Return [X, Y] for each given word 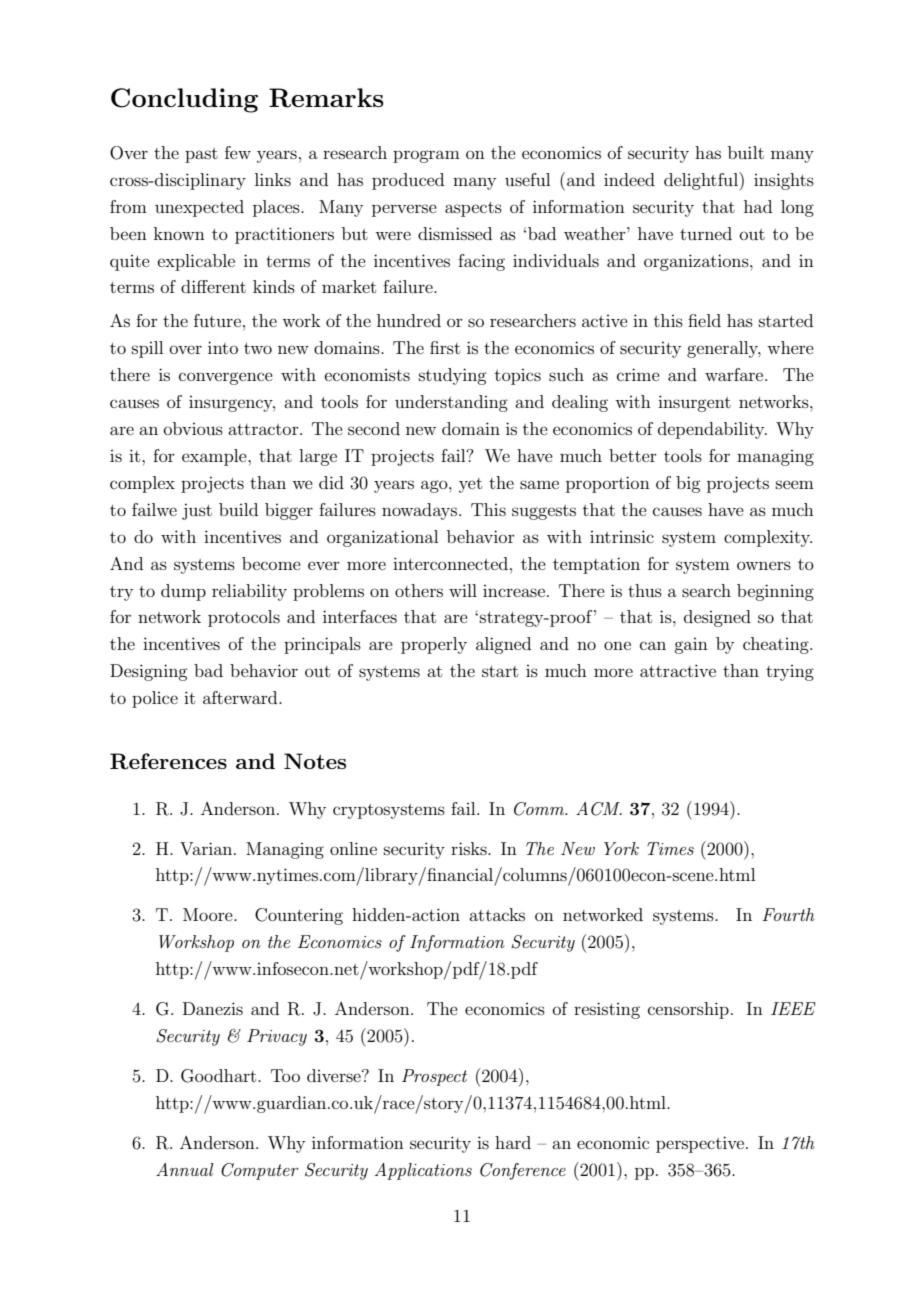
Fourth [788, 914]
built [746, 152]
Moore [209, 914]
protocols [244, 618]
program [426, 156]
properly [434, 645]
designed [717, 618]
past [201, 155]
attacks [497, 914]
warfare [735, 374]
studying [452, 376]
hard [513, 1142]
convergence [226, 378]
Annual [185, 1169]
